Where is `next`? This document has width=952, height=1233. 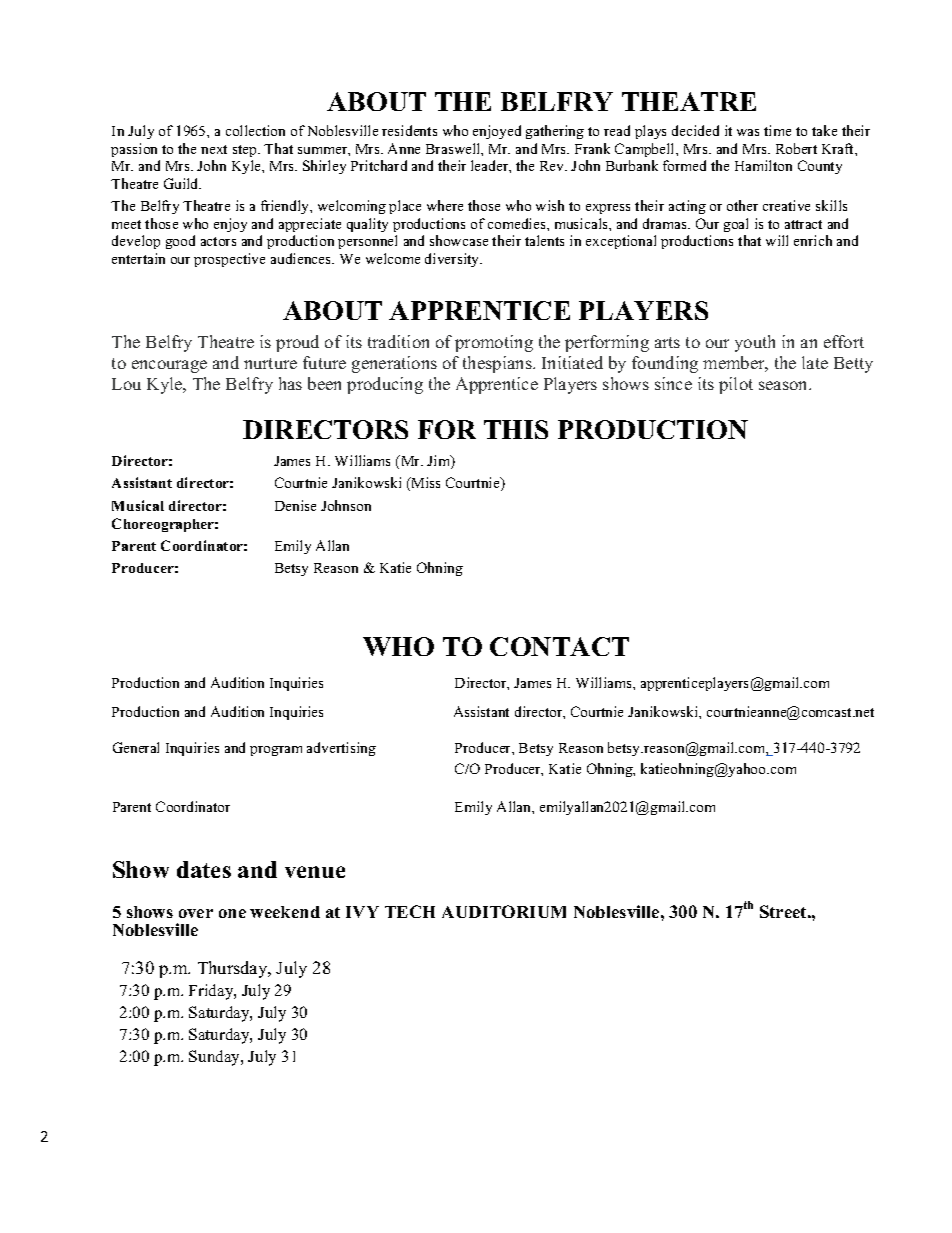 next is located at coordinates (214, 149).
